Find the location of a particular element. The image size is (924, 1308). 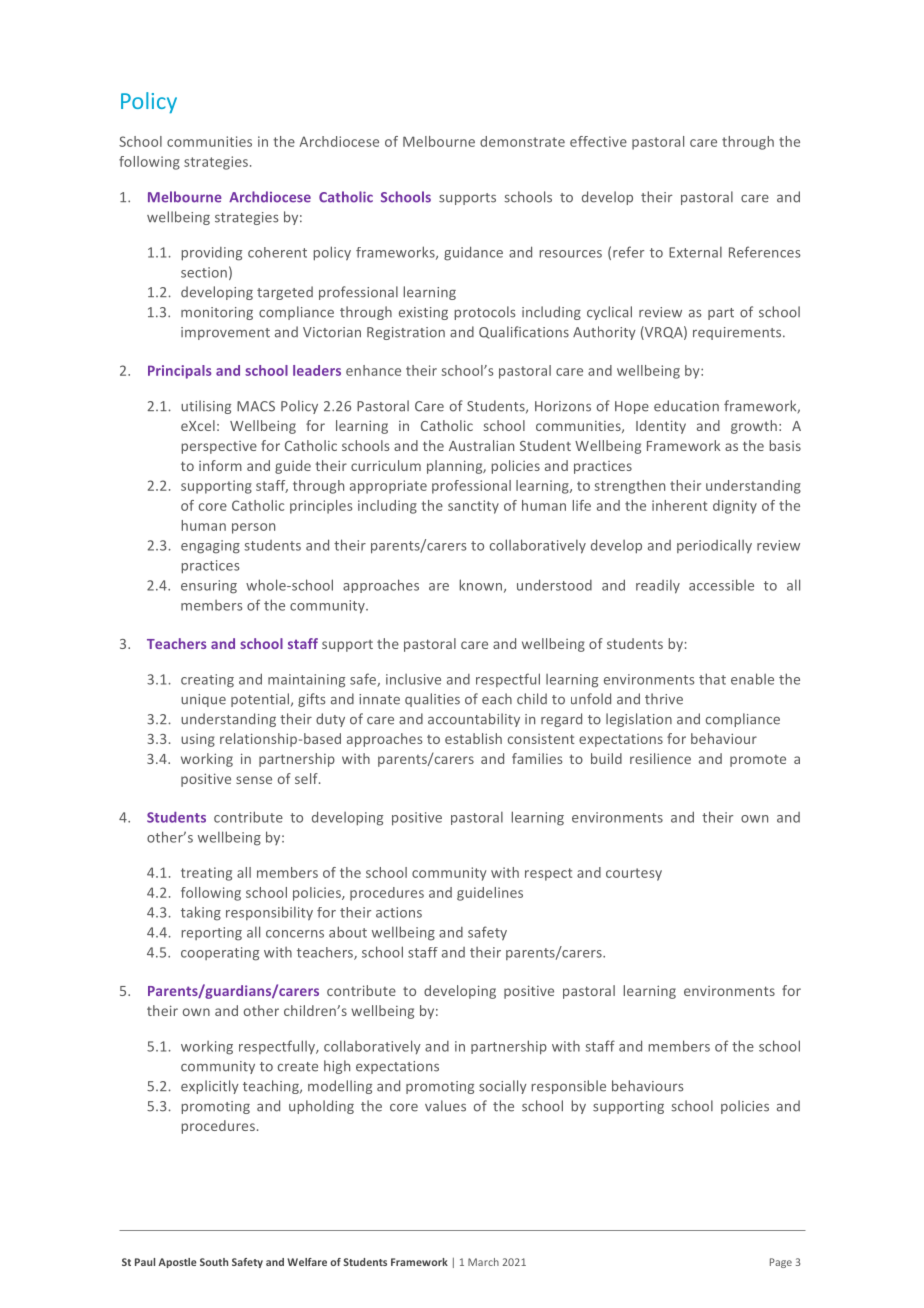

External is located at coordinates (695, 252).
